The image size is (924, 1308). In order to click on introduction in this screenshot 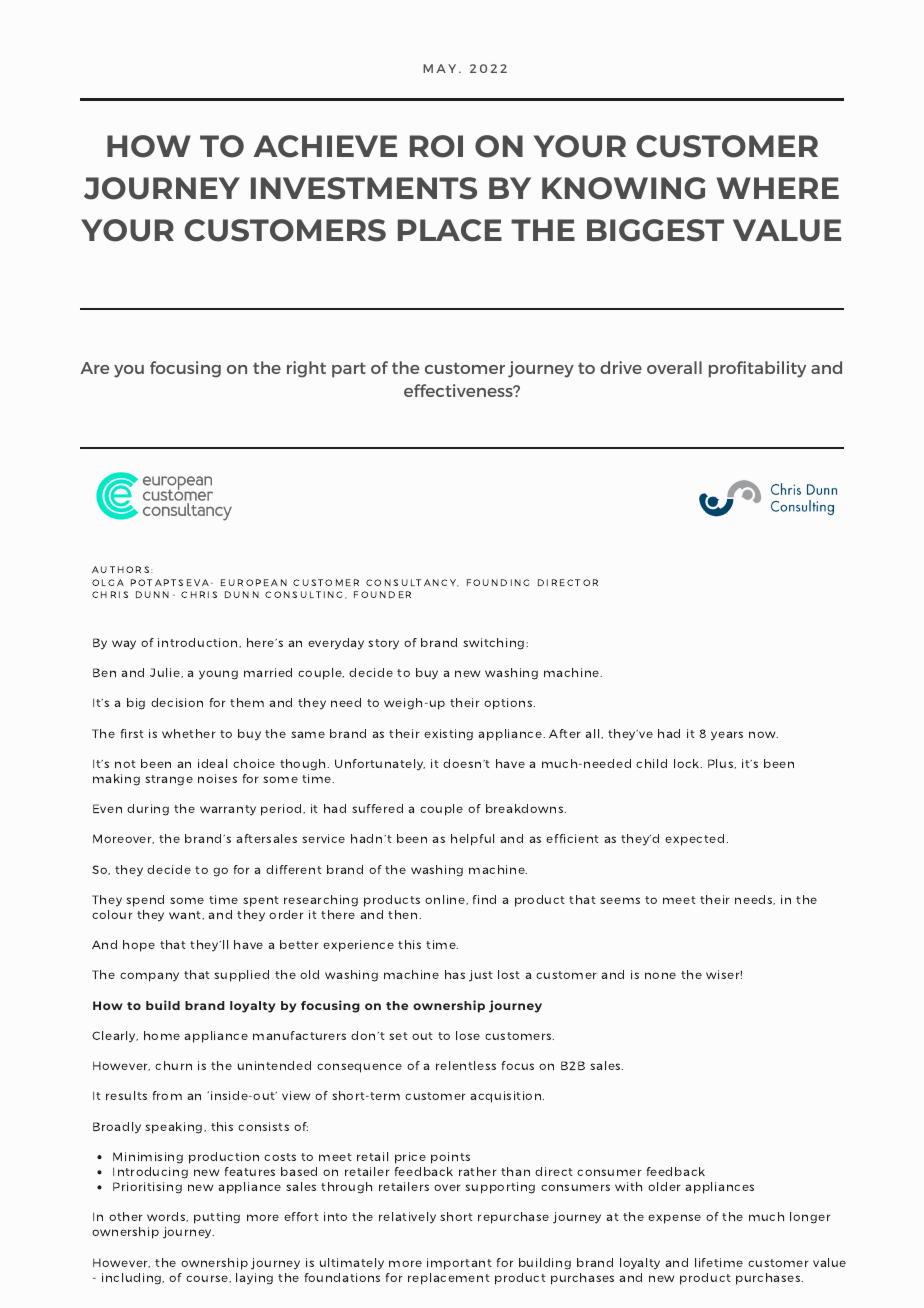, I will do `click(199, 643)`.
